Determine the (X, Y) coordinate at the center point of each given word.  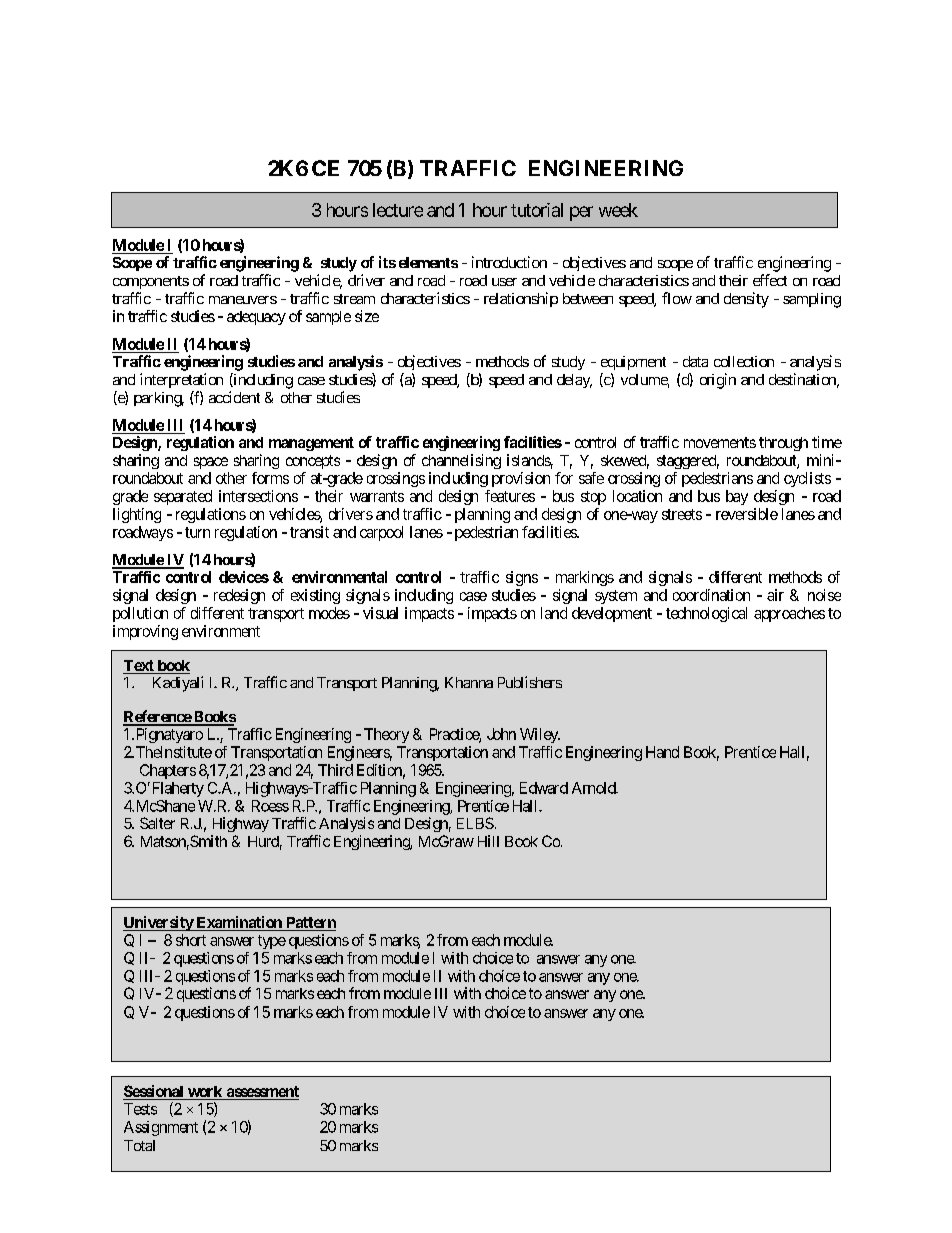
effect (770, 280)
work (205, 1093)
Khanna (469, 682)
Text (139, 667)
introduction (509, 262)
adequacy (256, 318)
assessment (261, 1093)
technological (706, 614)
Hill (488, 841)
